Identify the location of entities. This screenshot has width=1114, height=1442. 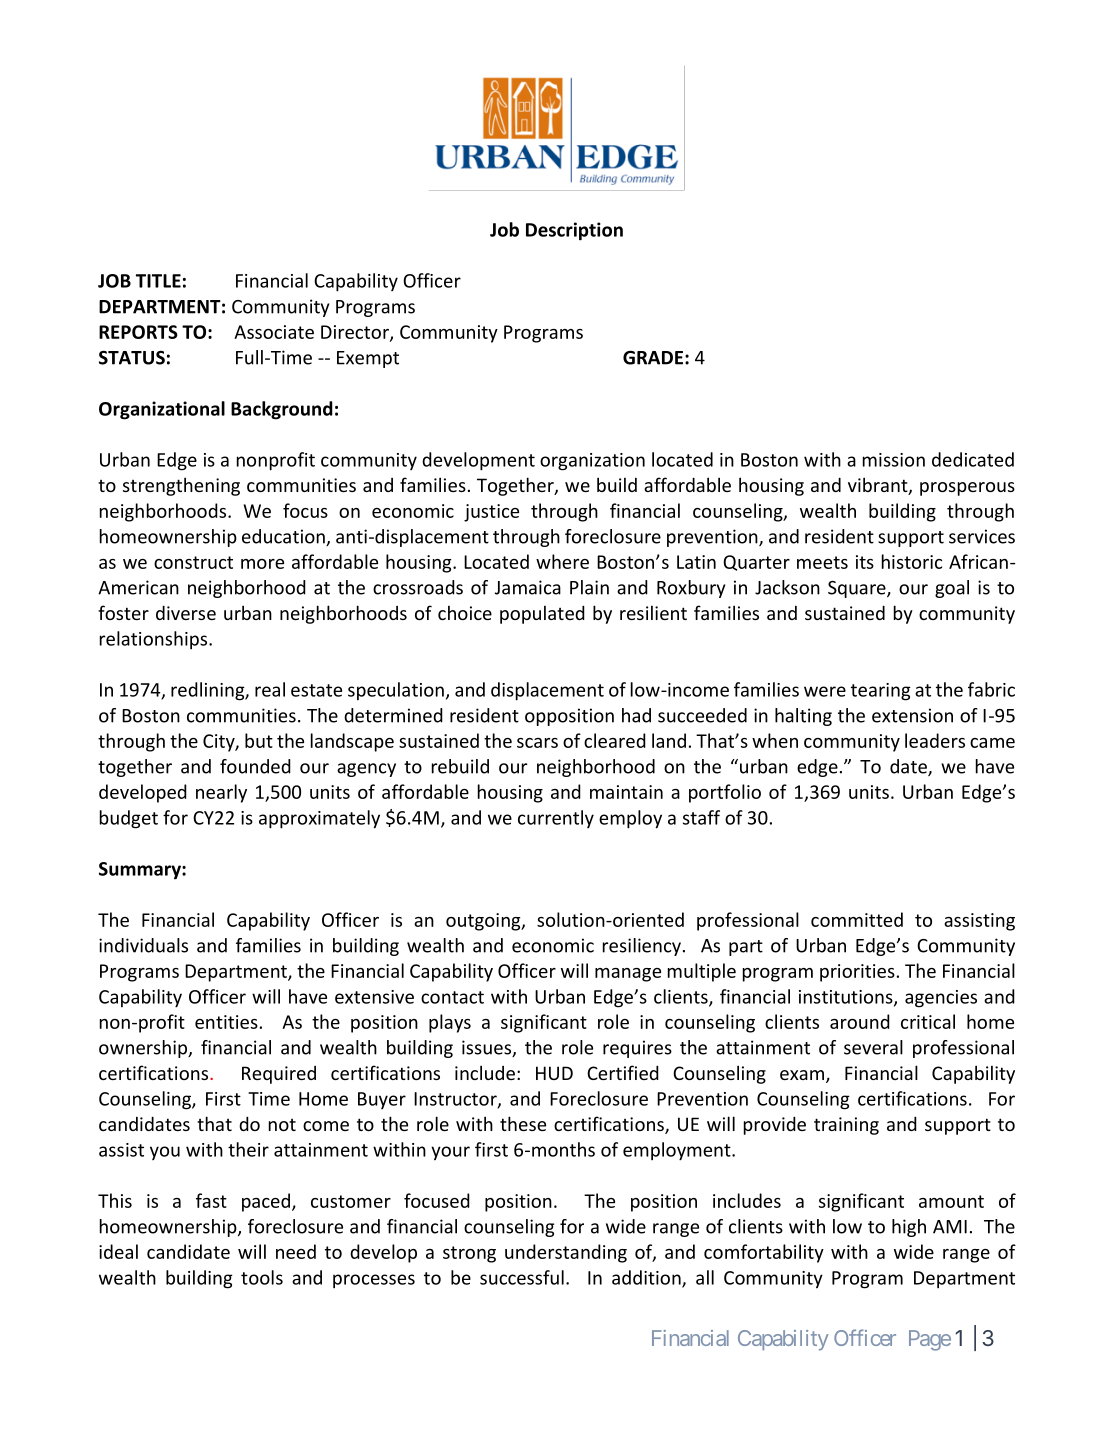
(226, 1022).
